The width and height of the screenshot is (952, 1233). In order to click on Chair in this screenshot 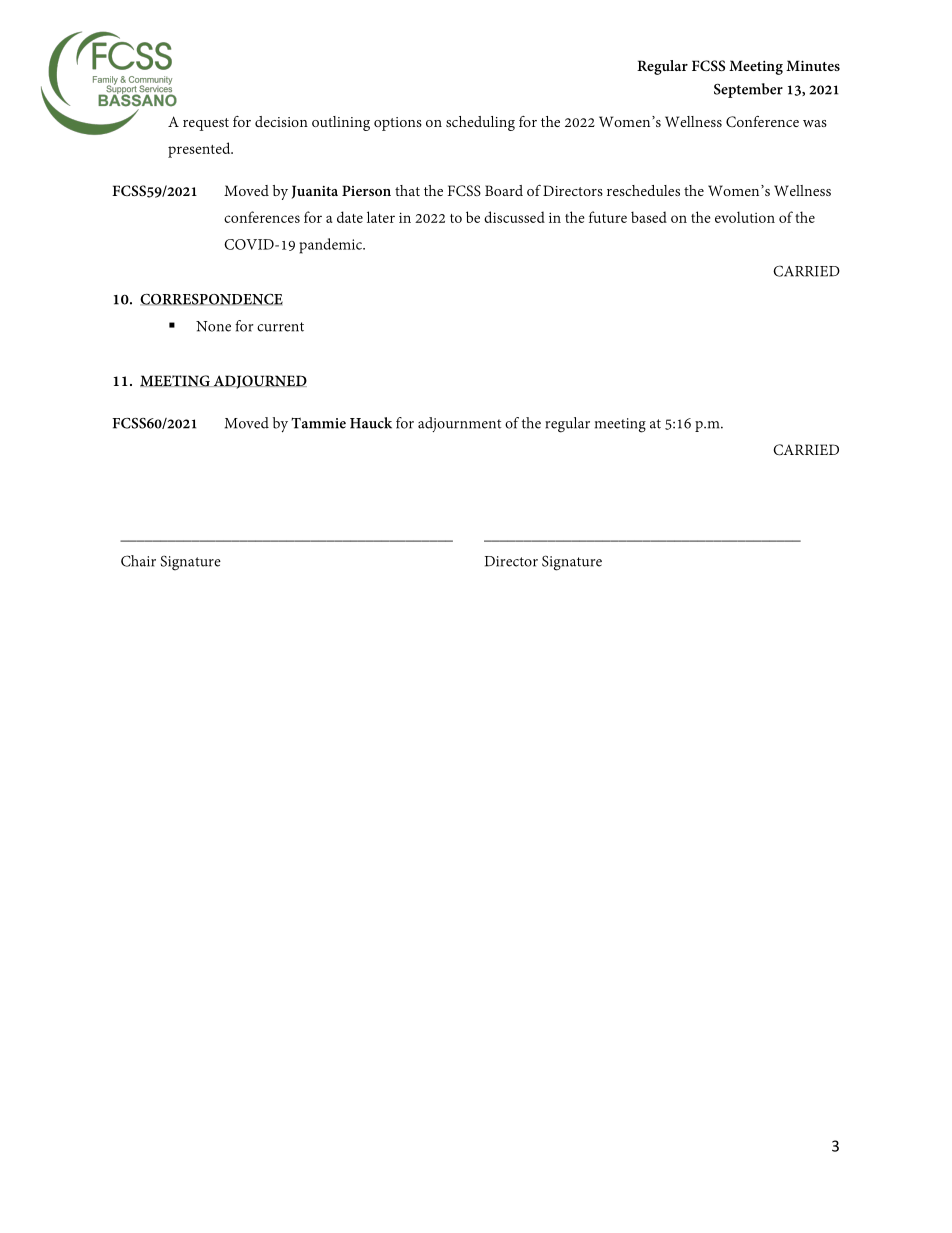, I will do `click(138, 561)`.
